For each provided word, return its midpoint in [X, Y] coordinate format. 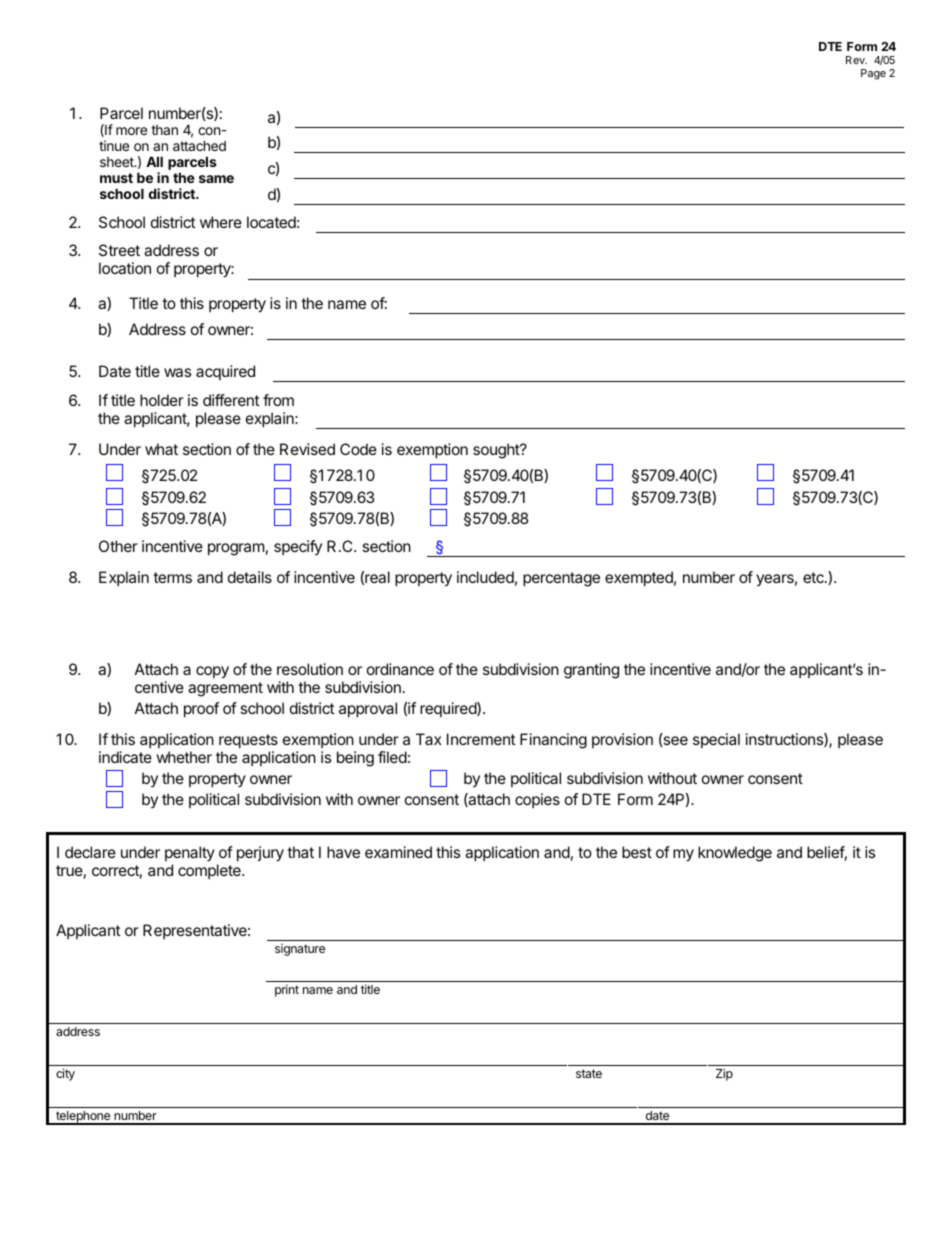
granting [591, 671]
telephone [83, 1118]
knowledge [735, 854]
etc [814, 577]
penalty [190, 853]
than [164, 130]
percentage [561, 579]
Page [873, 74]
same [216, 179]
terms [172, 577]
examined [398, 852]
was [177, 372]
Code [358, 449]
